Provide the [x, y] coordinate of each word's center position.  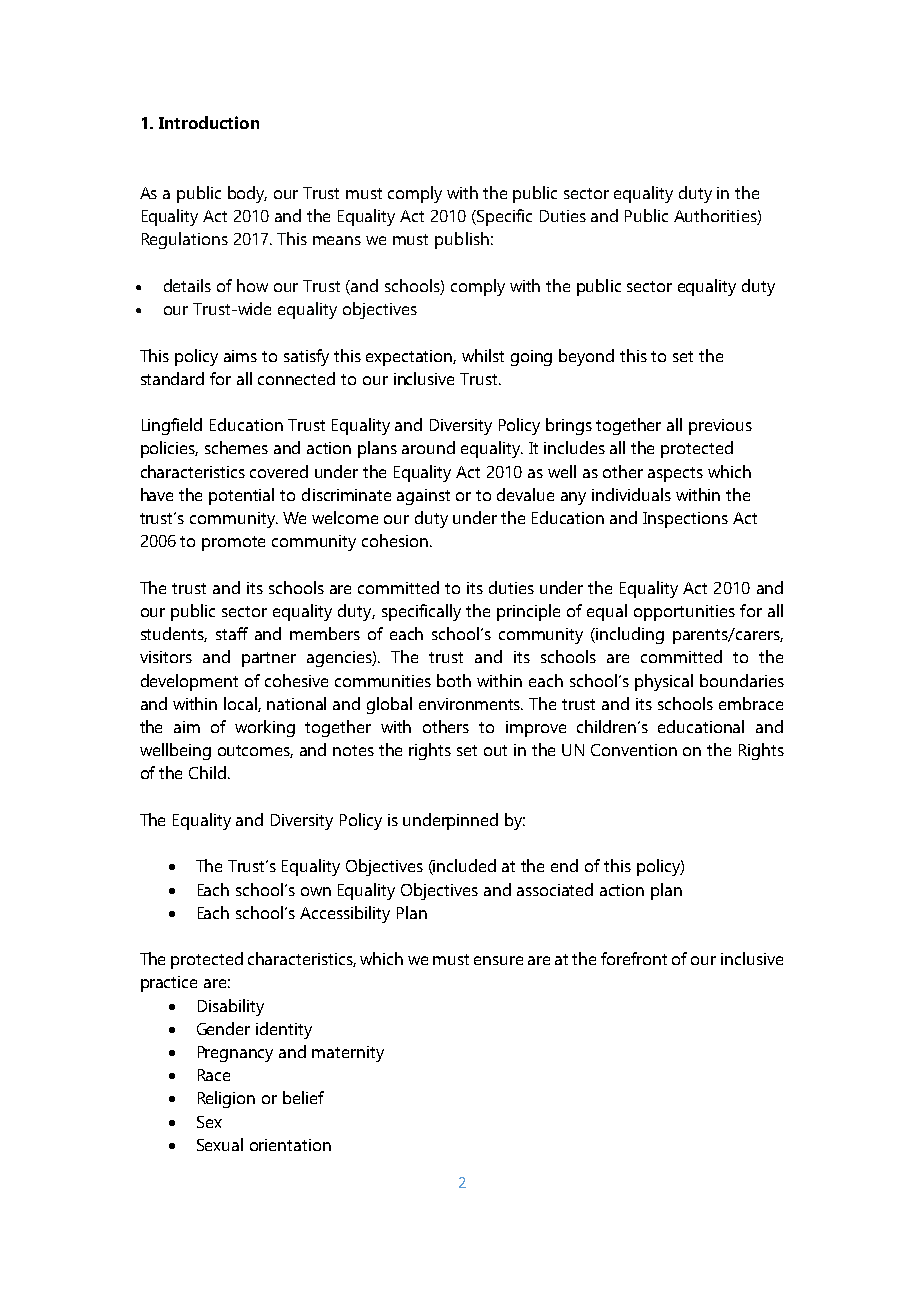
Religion [226, 1099]
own [316, 891]
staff [232, 633]
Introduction [209, 122]
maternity [348, 1054]
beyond [586, 357]
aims [240, 356]
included [464, 867]
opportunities [684, 613]
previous [720, 427]
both [454, 680]
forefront [634, 958]
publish [462, 240]
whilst [483, 355]
